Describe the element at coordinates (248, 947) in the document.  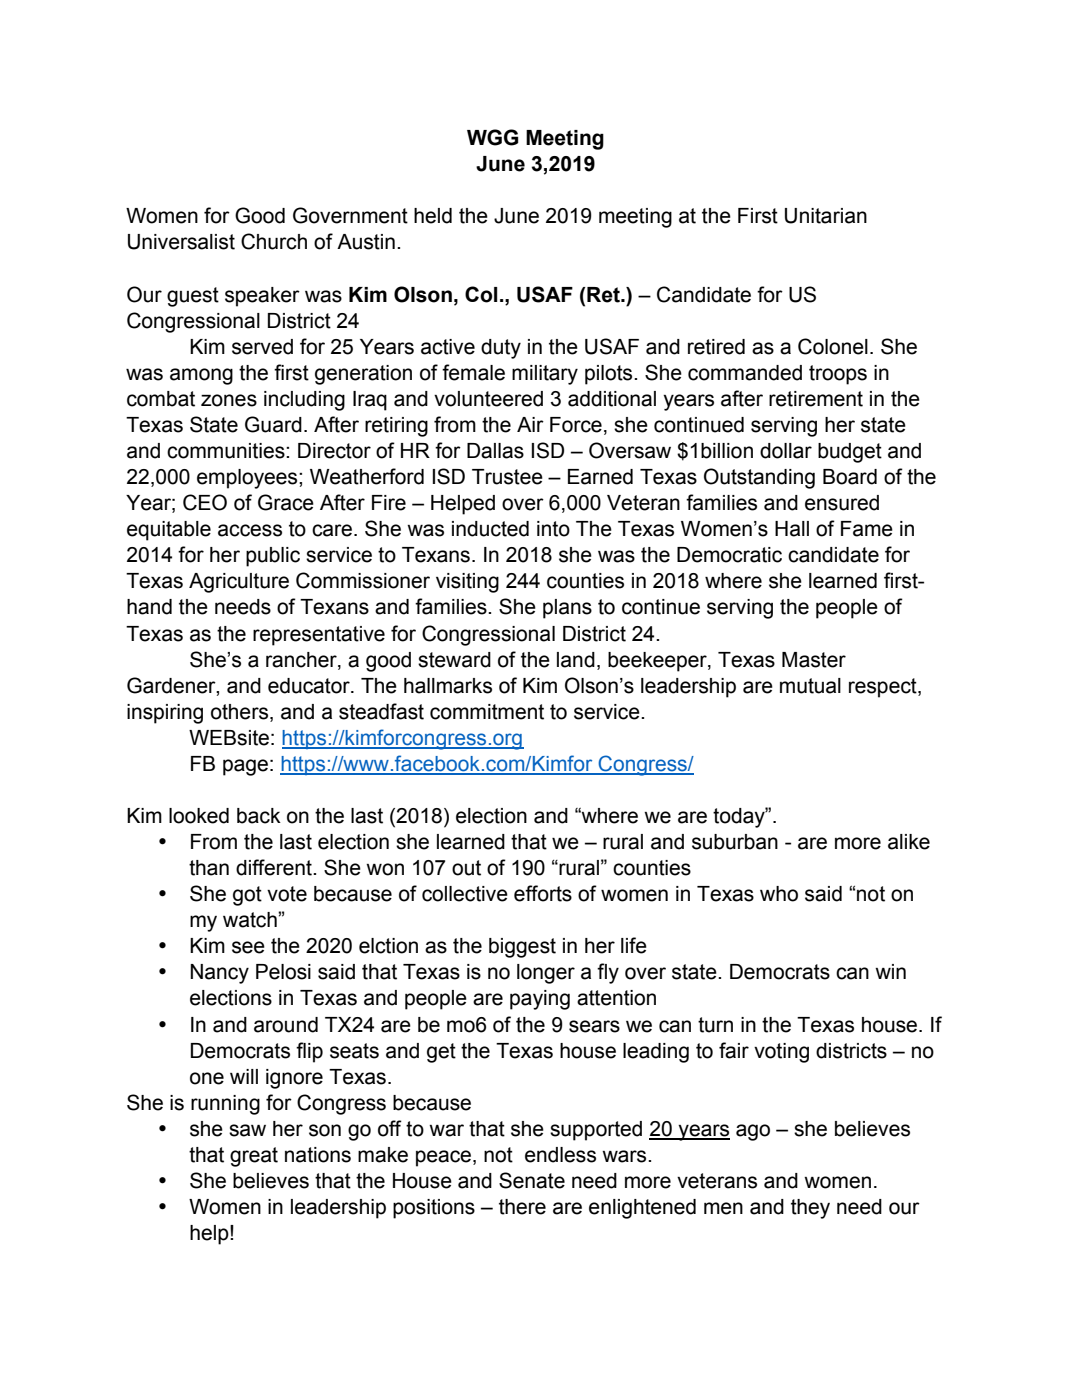
I see `see` at that location.
